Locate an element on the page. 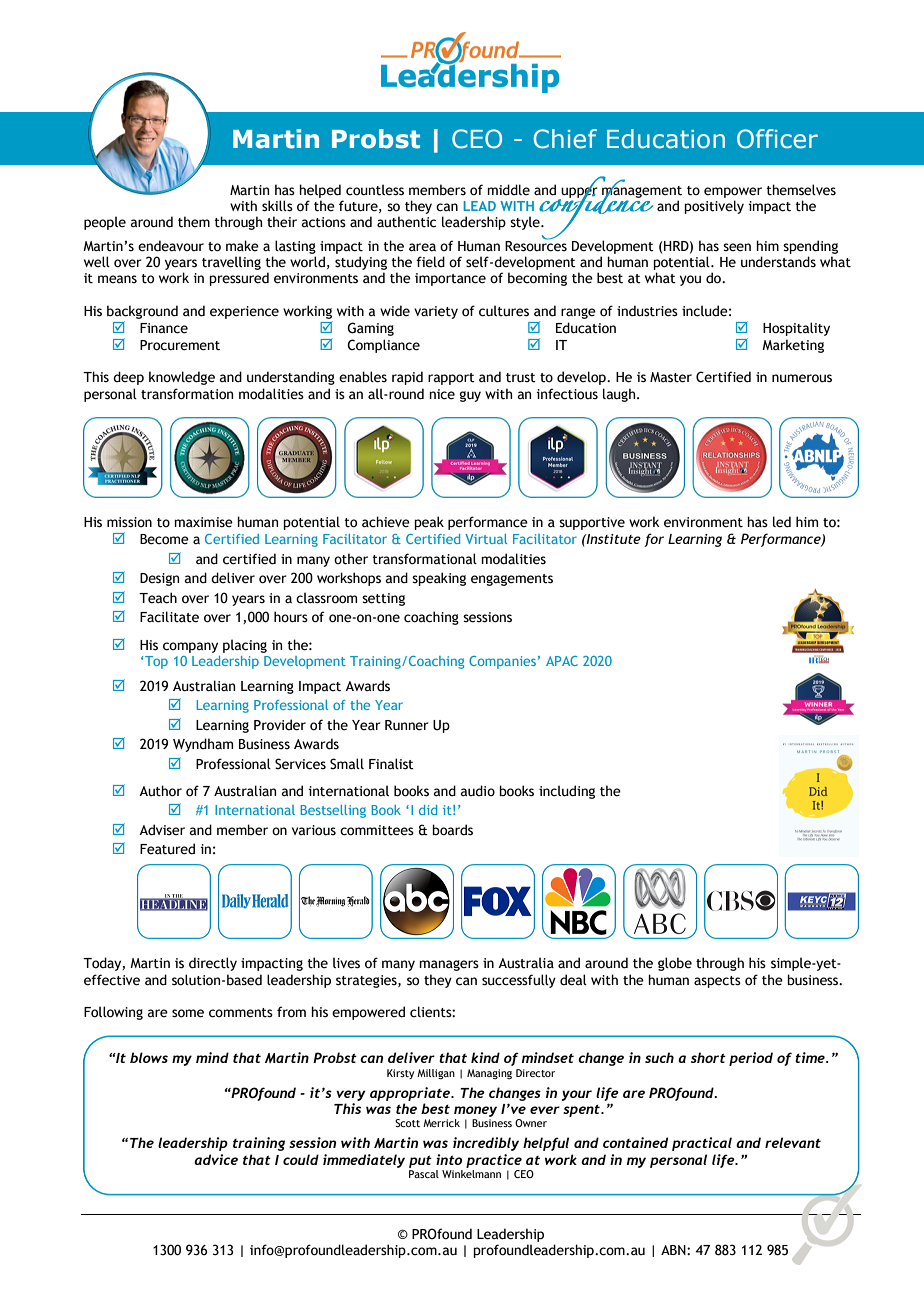 This document has height=1309, width=924. maximise is located at coordinates (203, 522).
